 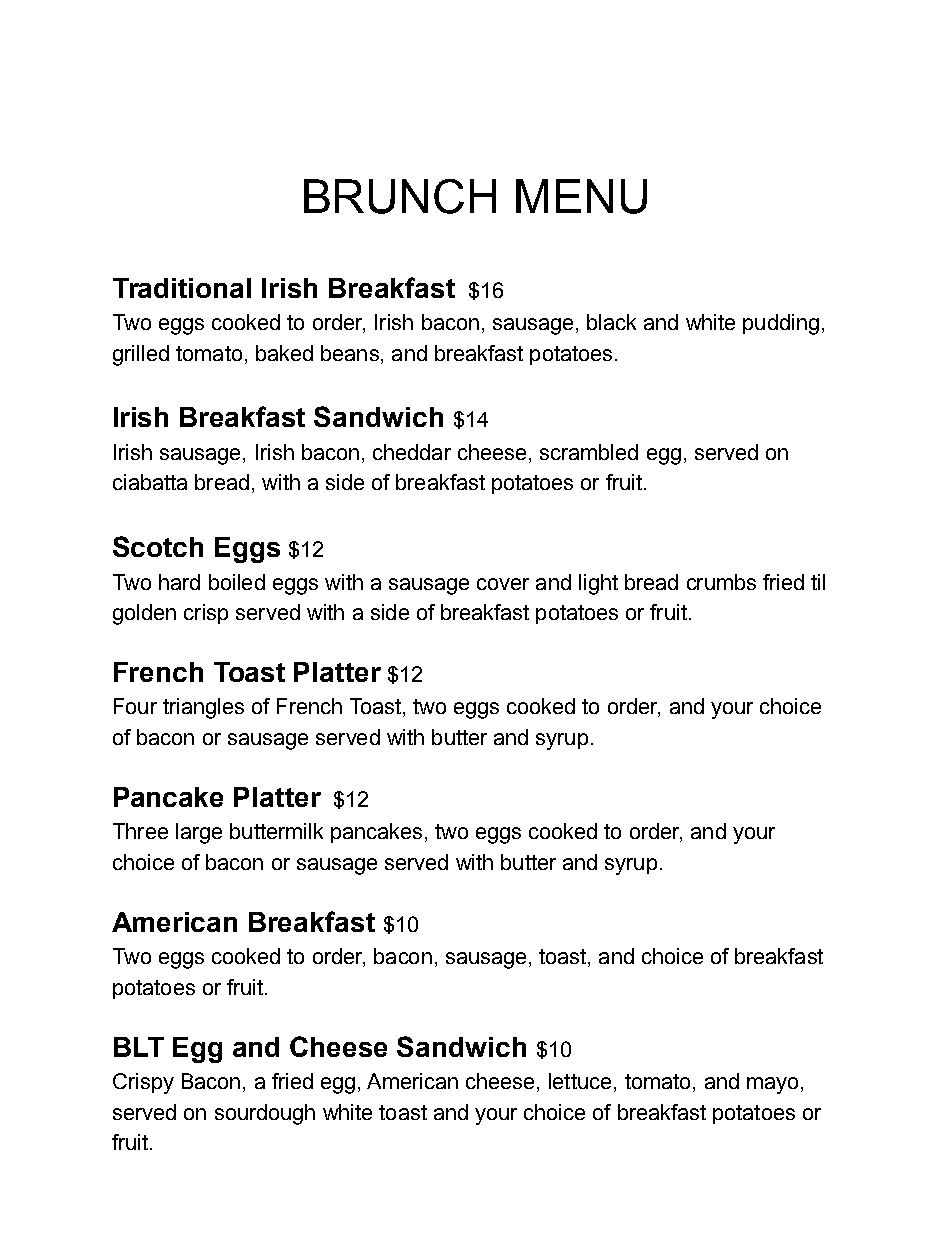 What do you see at coordinates (581, 196) in the page?
I see `MENU` at bounding box center [581, 196].
